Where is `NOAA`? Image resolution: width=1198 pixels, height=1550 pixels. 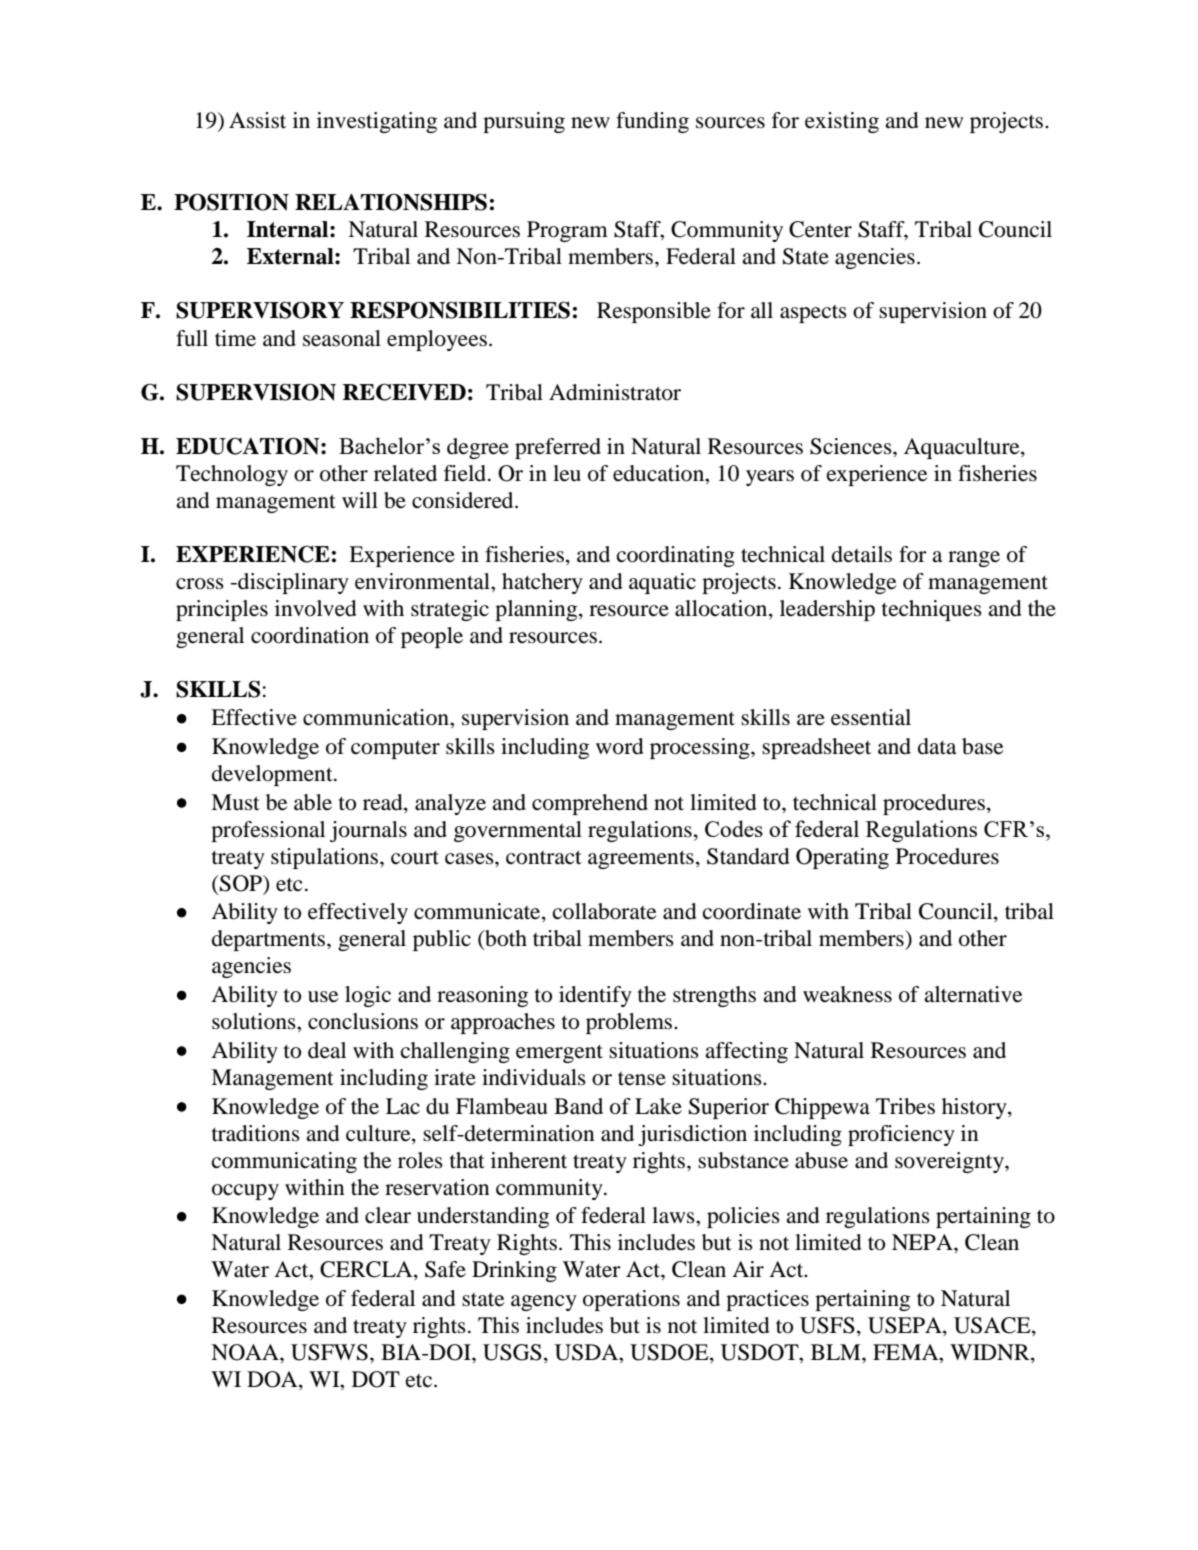 NOAA is located at coordinates (246, 1352).
